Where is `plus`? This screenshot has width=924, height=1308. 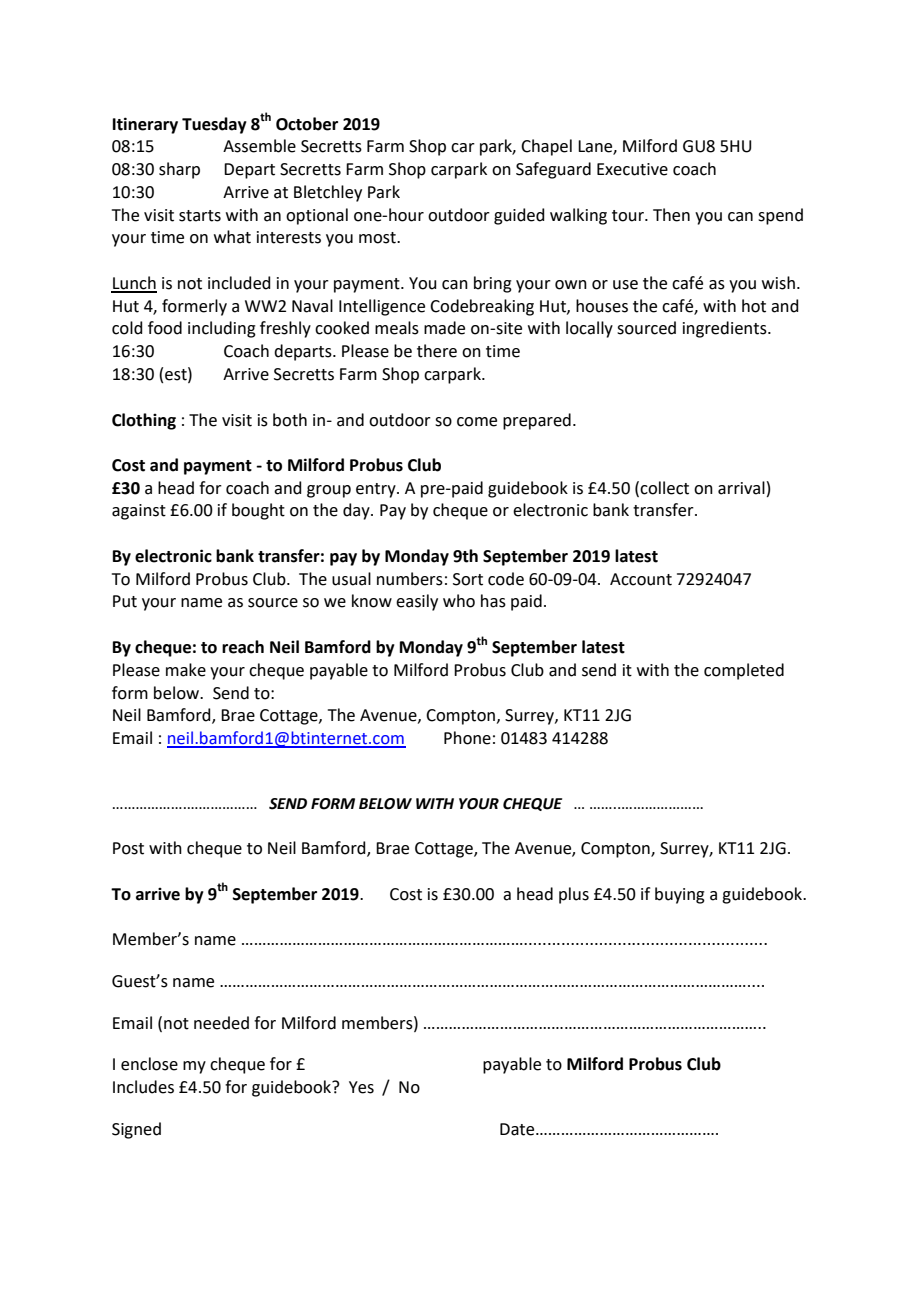
plus is located at coordinates (574, 895).
